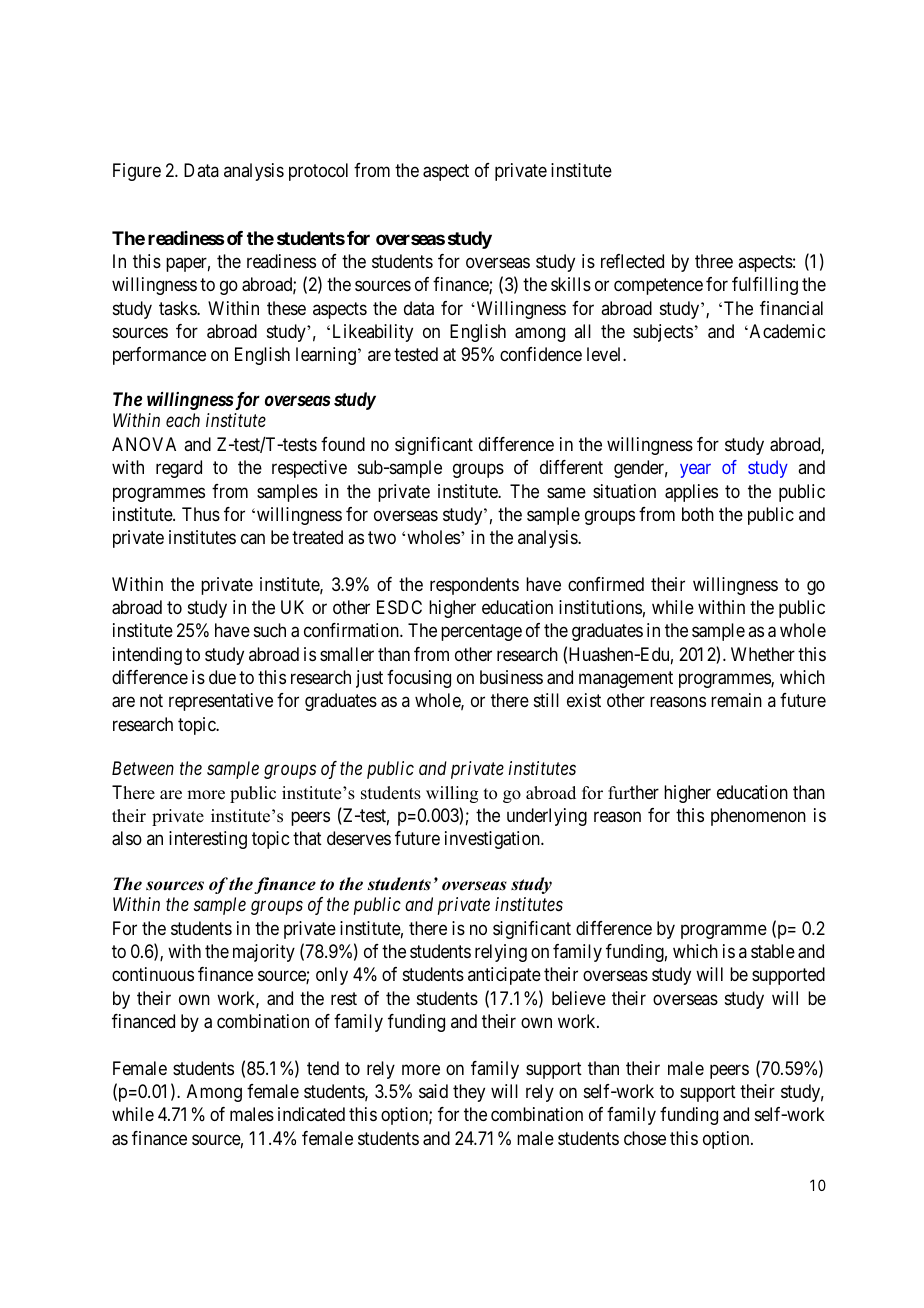  I want to click on three, so click(714, 261).
